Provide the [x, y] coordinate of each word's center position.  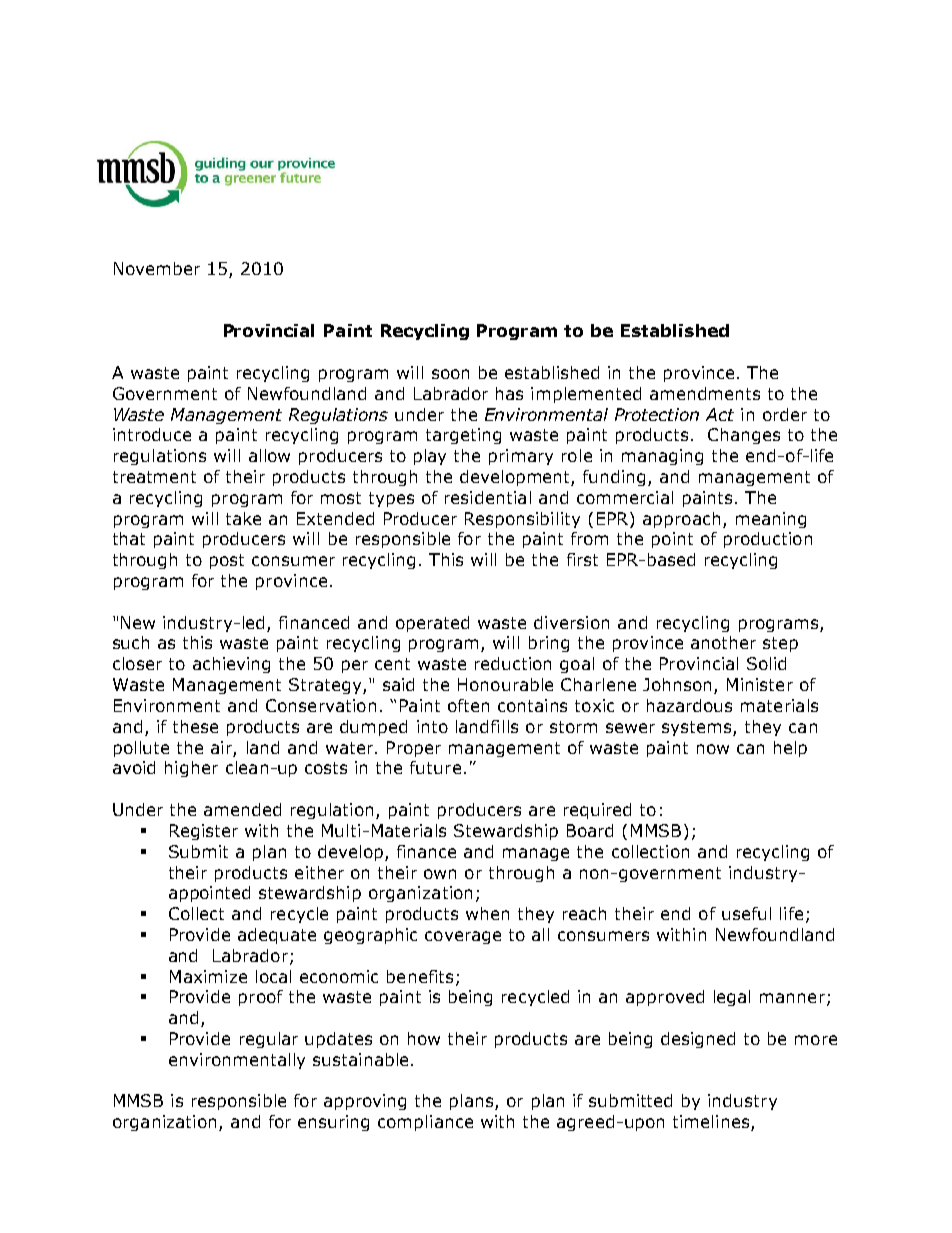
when [487, 913]
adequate [277, 936]
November [157, 268]
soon [450, 374]
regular [269, 1040]
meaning [771, 520]
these [195, 726]
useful [746, 913]
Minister [760, 684]
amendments [705, 393]
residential [488, 497]
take [243, 518]
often [468, 705]
